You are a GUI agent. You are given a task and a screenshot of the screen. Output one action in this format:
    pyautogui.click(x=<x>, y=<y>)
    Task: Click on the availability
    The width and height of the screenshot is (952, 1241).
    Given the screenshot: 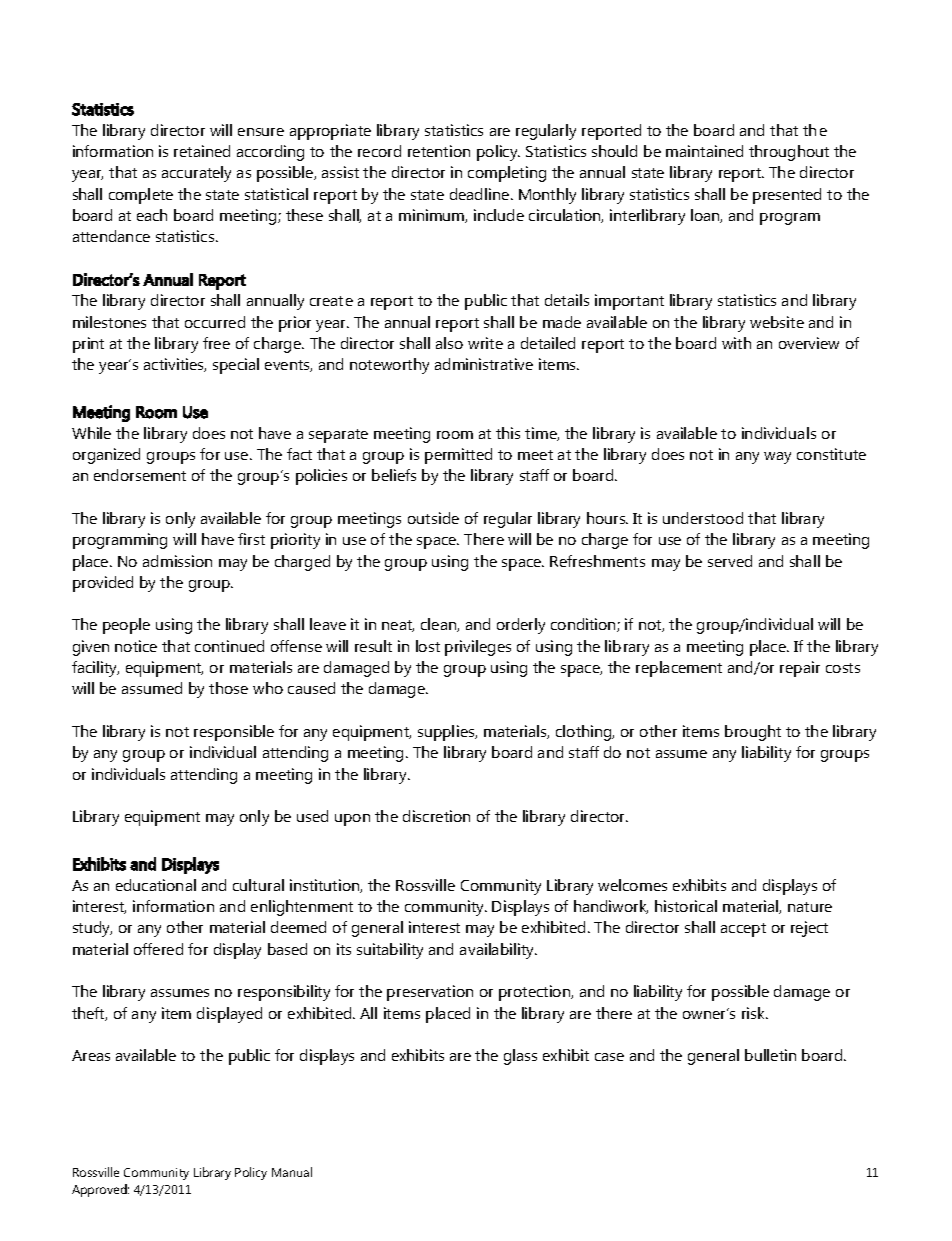 What is the action you would take?
    pyautogui.click(x=498, y=951)
